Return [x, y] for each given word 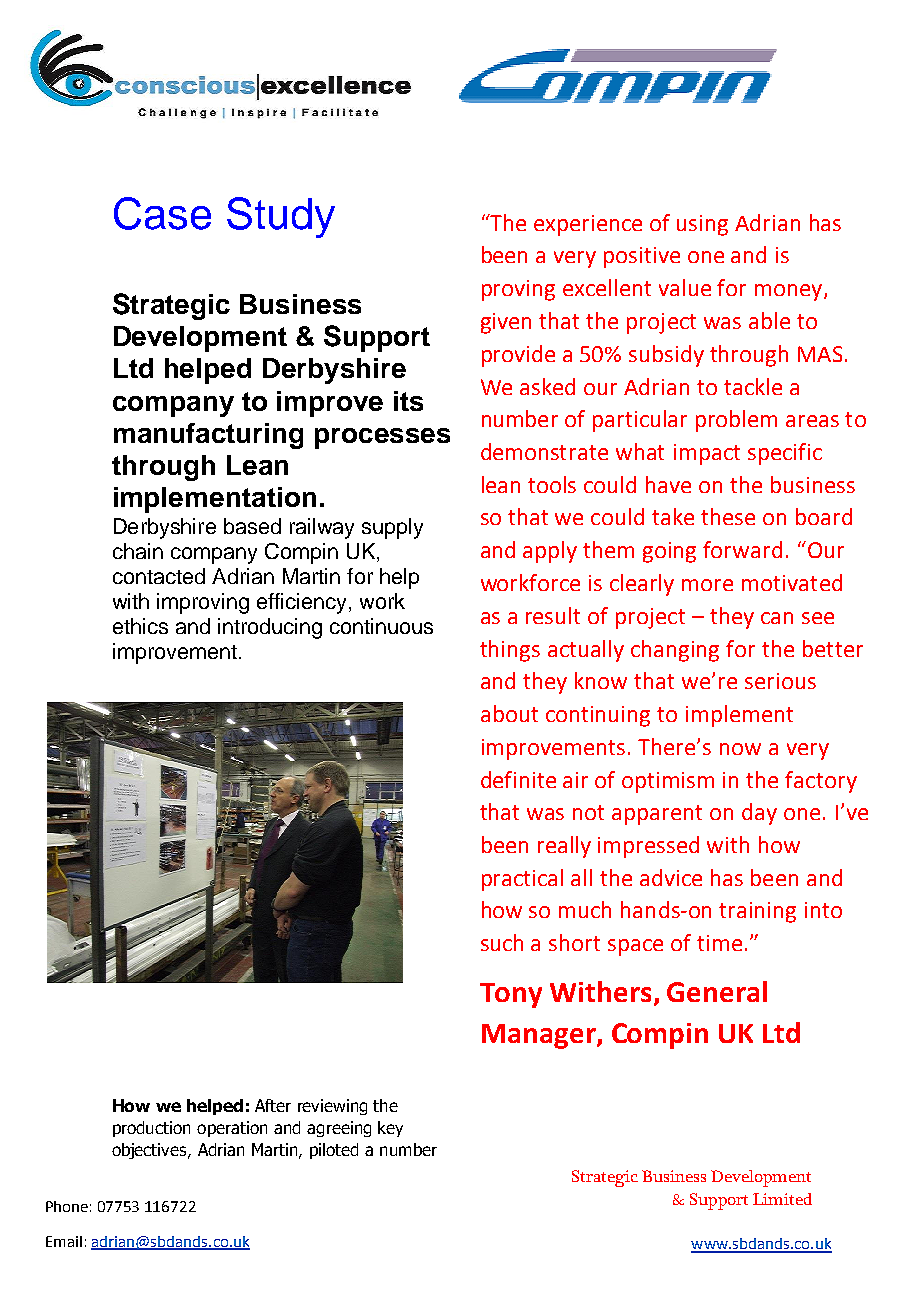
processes [382, 438]
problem [736, 421]
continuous [381, 626]
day [759, 814]
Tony [511, 995]
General [717, 991]
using [702, 225]
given [506, 323]
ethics [140, 626]
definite [518, 779]
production [151, 1129]
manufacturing [208, 436]
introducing [270, 628]
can [777, 618]
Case [162, 213]
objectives [150, 1151]
